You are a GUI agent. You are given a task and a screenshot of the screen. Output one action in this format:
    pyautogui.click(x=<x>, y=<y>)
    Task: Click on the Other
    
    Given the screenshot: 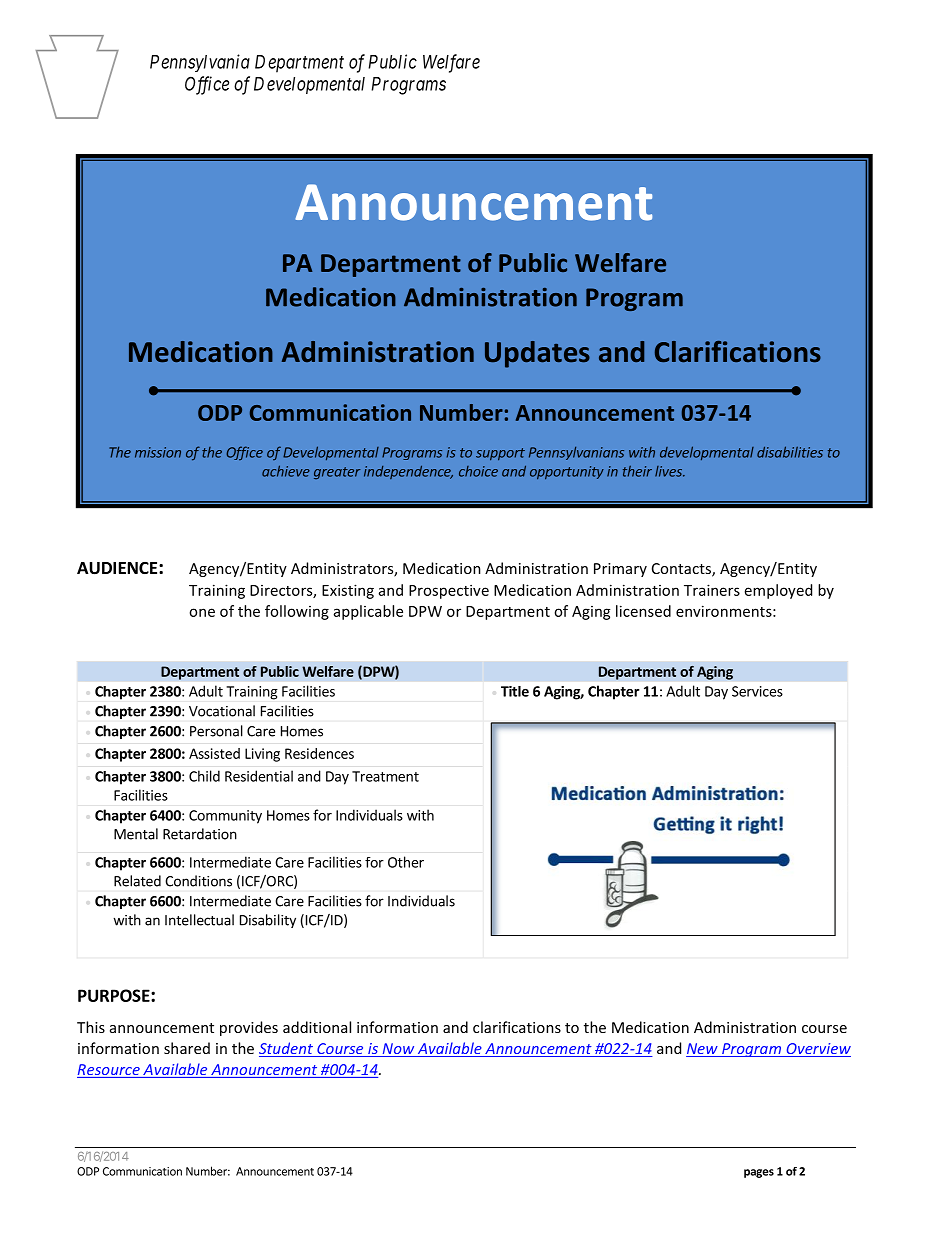 What is the action you would take?
    pyautogui.click(x=406, y=862)
